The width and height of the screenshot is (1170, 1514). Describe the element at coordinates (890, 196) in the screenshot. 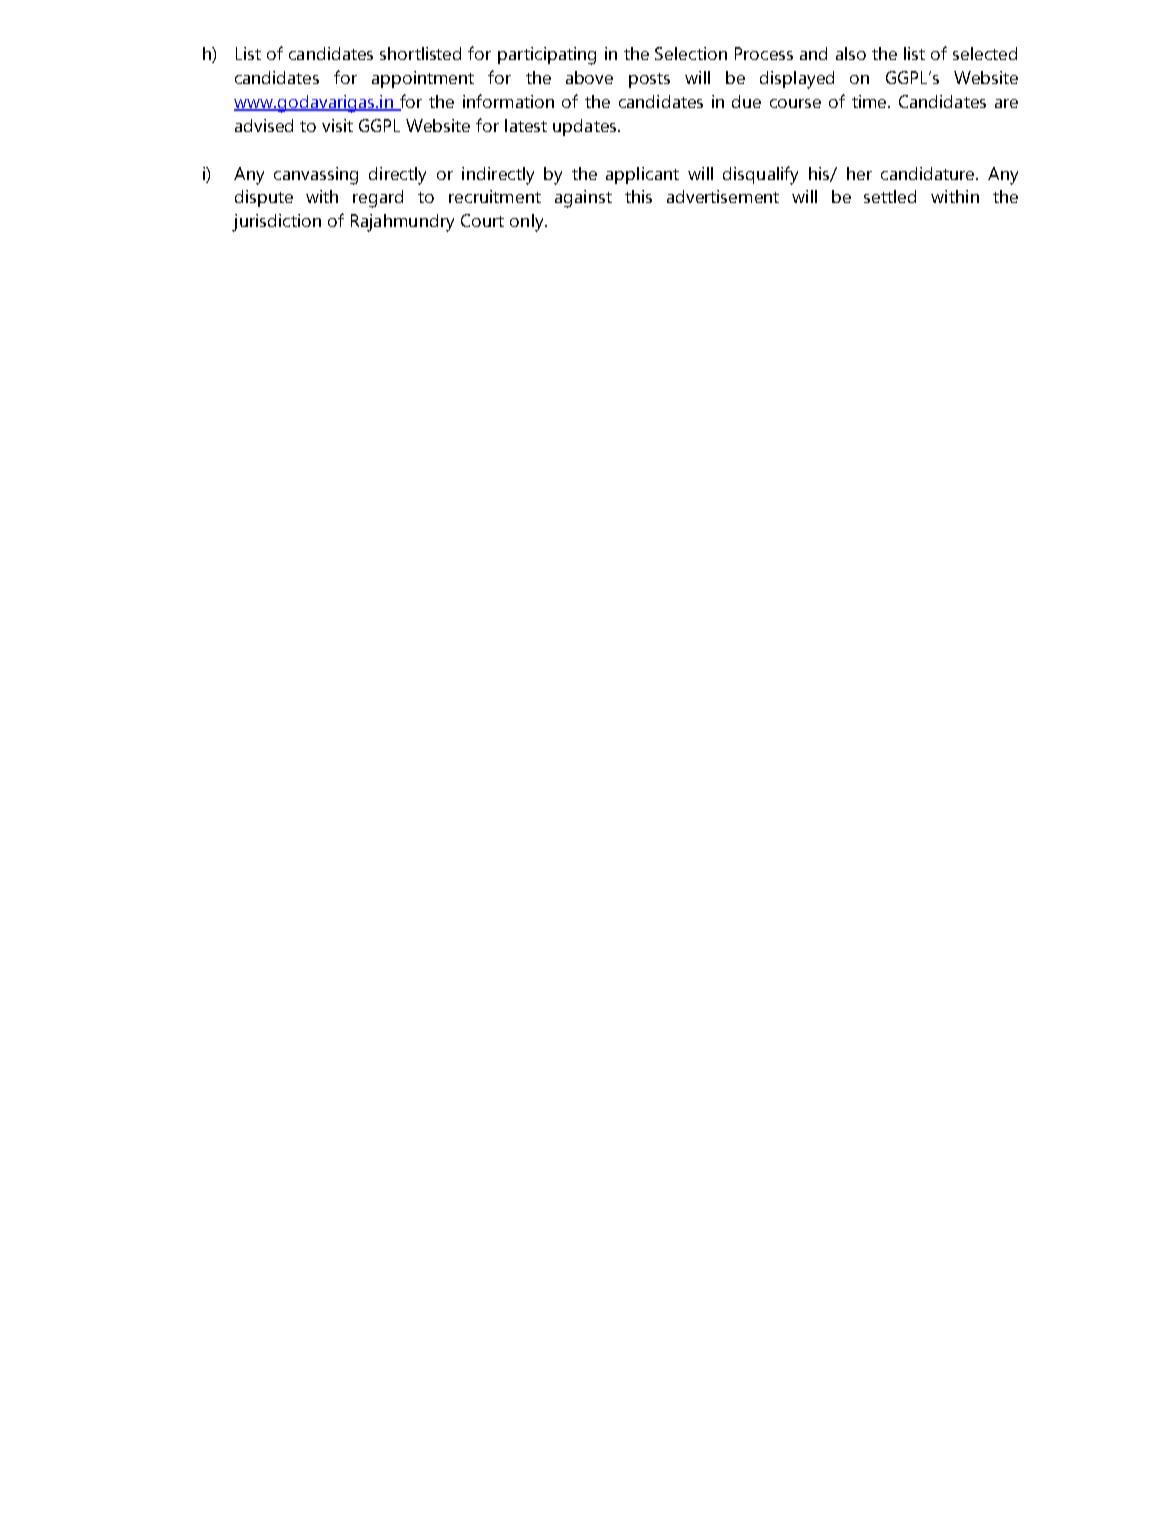

I see `settled` at that location.
